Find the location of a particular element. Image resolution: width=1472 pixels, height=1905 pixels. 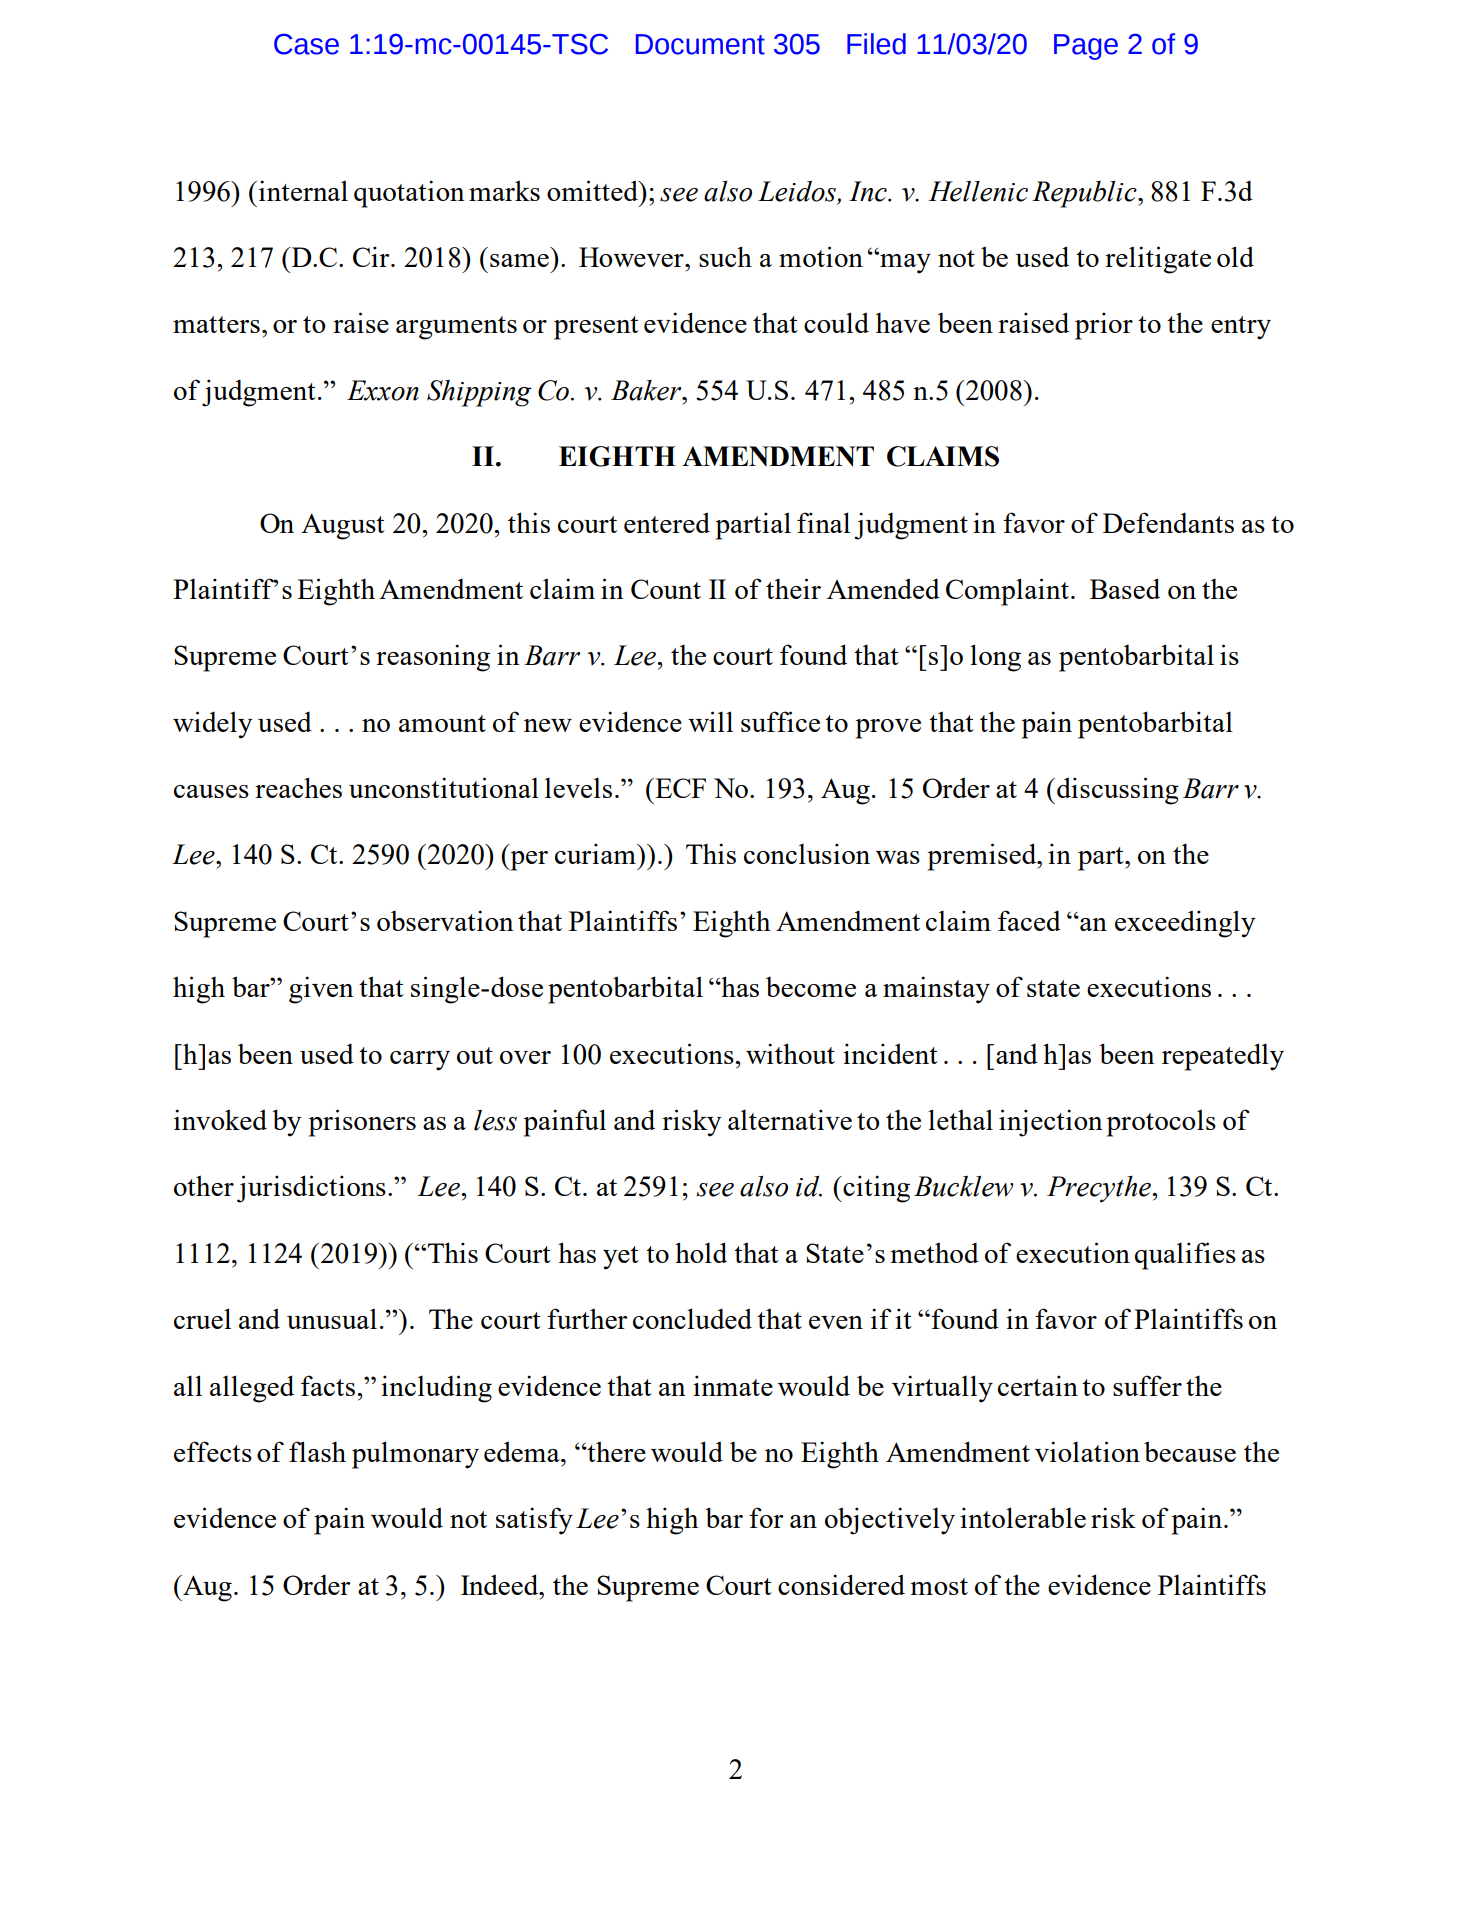

Exxon is located at coordinates (383, 390).
